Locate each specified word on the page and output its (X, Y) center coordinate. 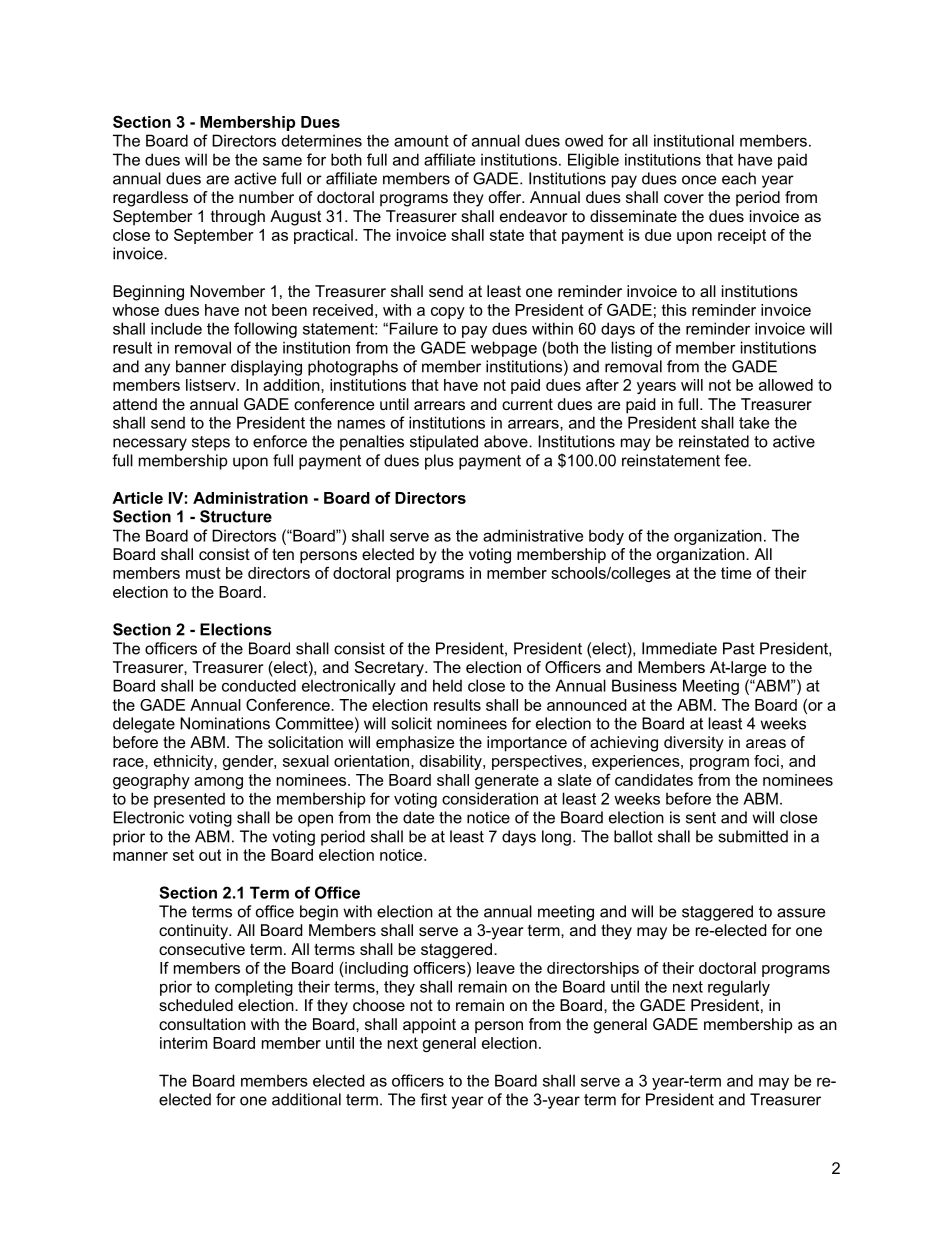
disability (452, 762)
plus (439, 462)
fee (736, 460)
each (739, 178)
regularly (739, 988)
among (218, 783)
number (266, 197)
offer (506, 197)
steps (211, 443)
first (433, 1099)
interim (183, 1043)
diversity (694, 744)
